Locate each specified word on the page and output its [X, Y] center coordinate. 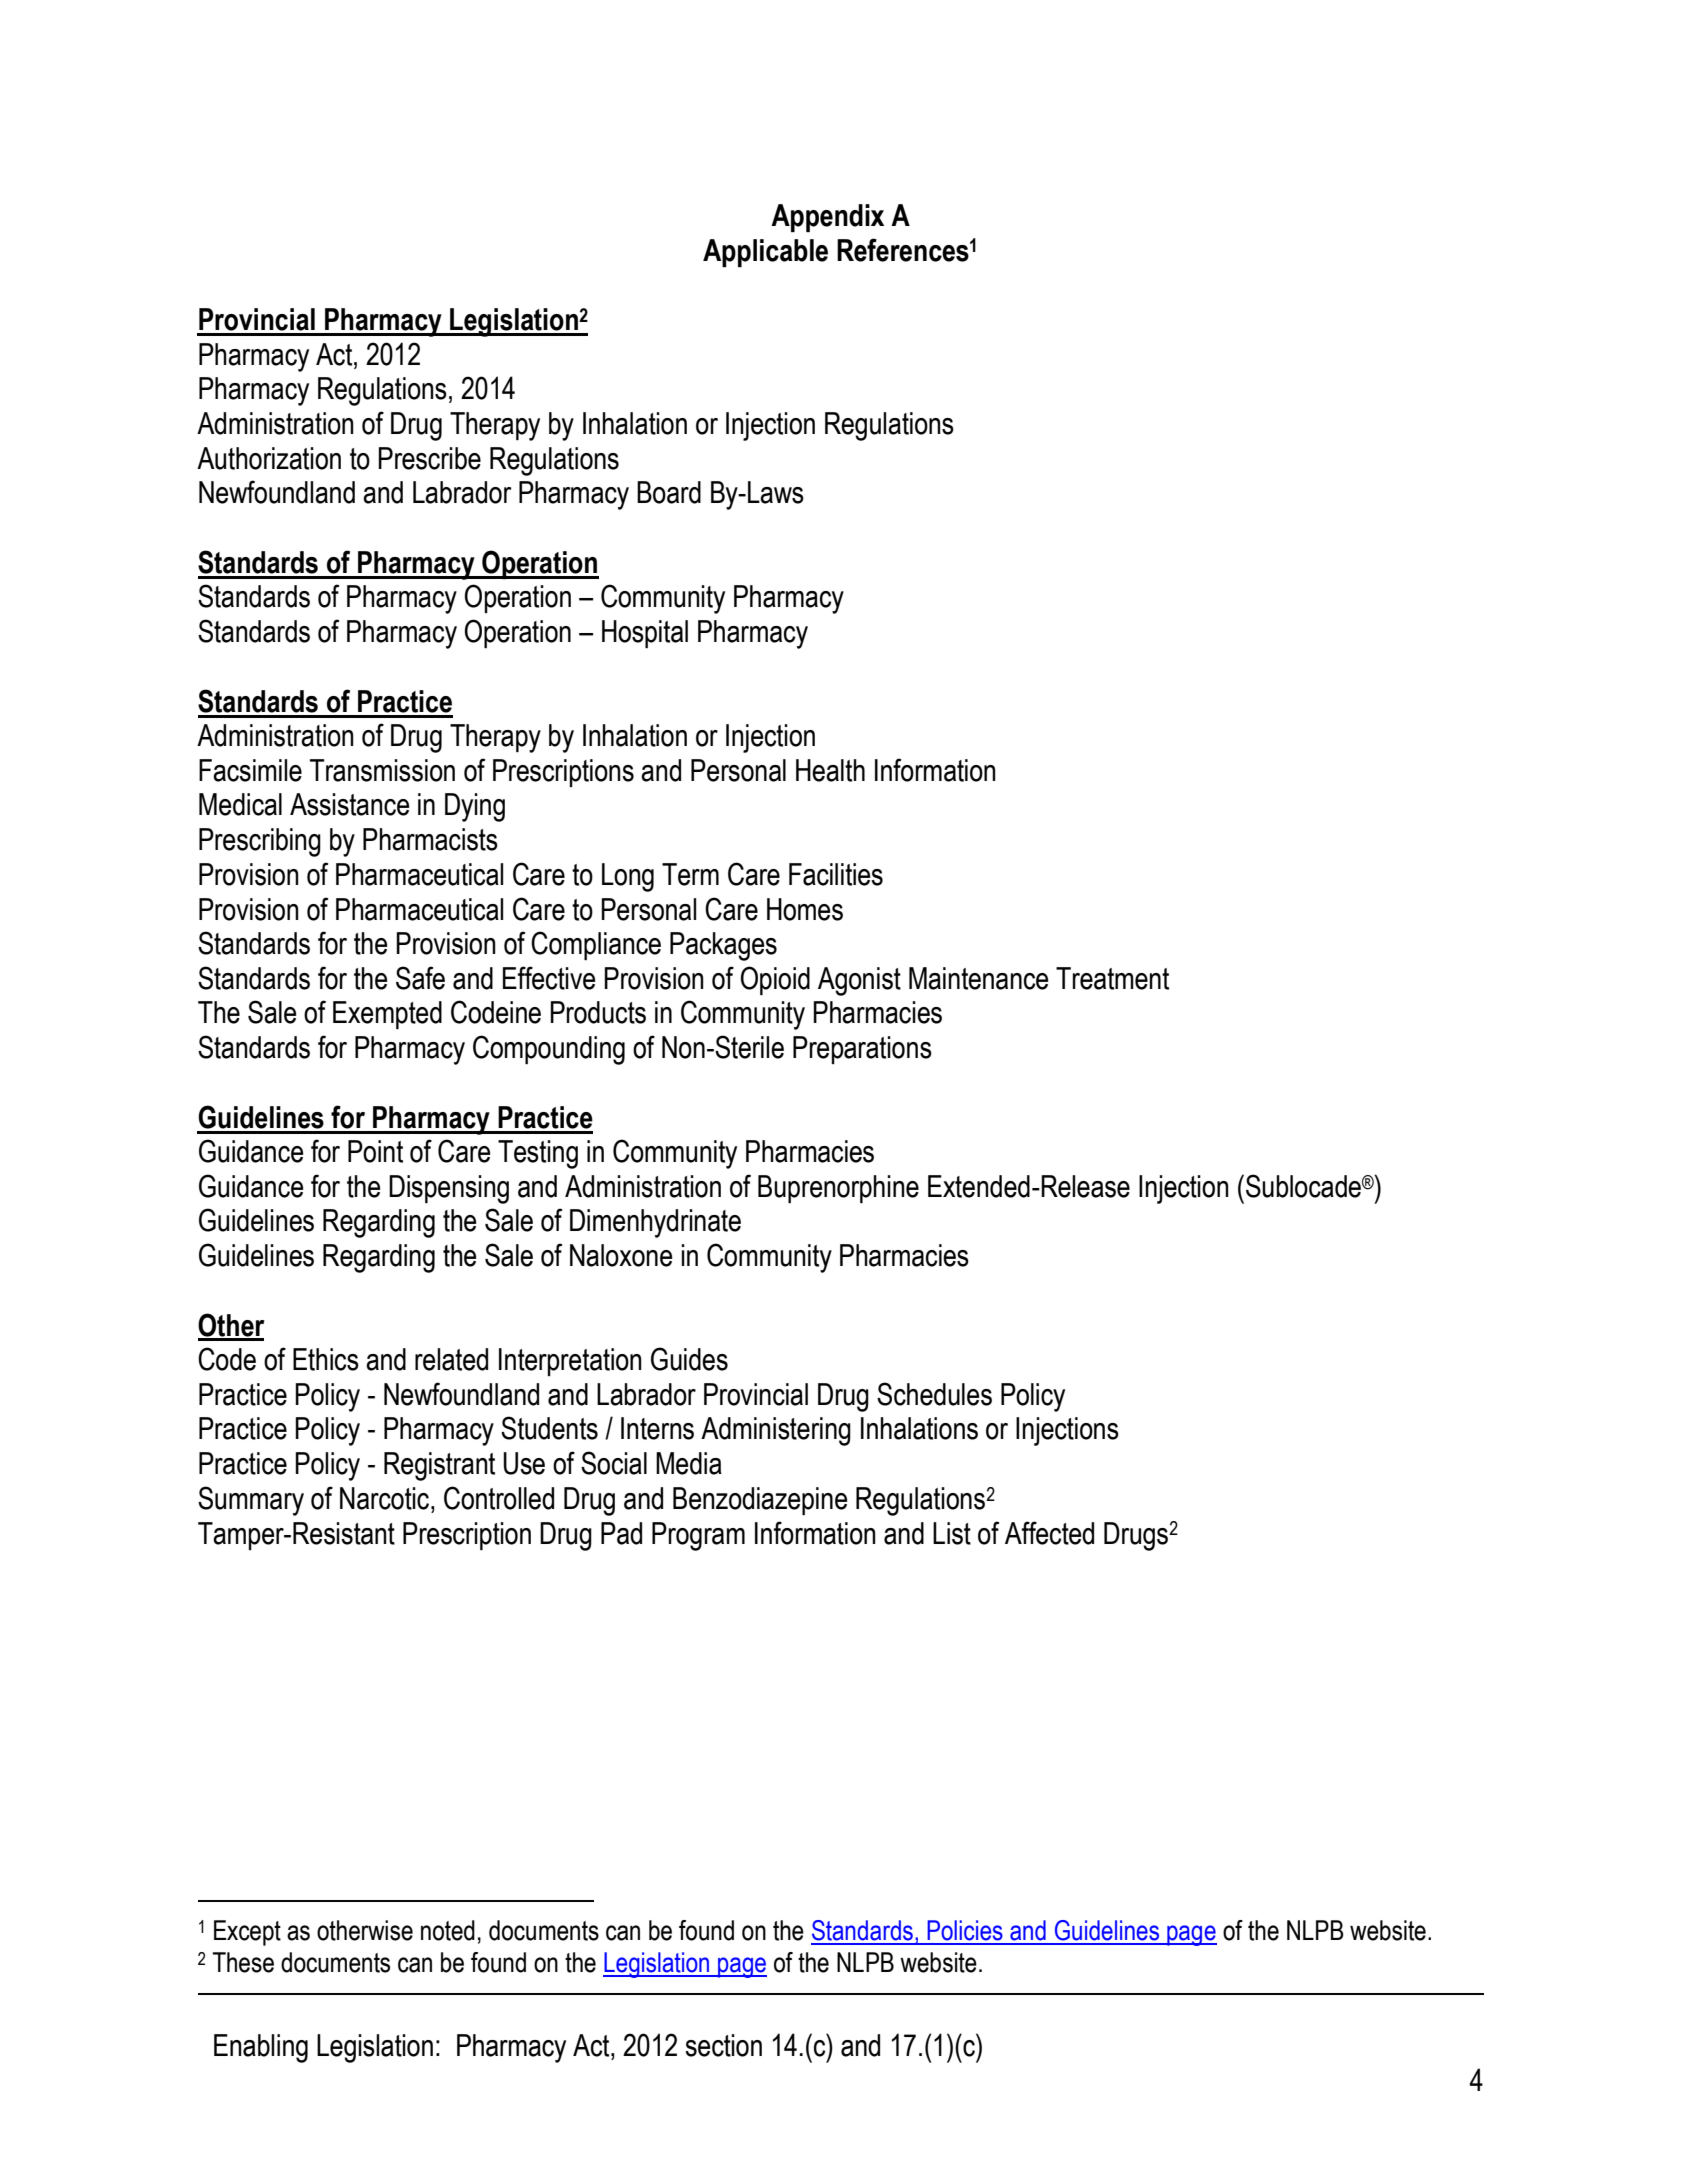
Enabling [261, 2048]
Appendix [827, 218]
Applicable [765, 253]
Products [598, 1012]
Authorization [269, 458]
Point [375, 1151]
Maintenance [978, 978]
